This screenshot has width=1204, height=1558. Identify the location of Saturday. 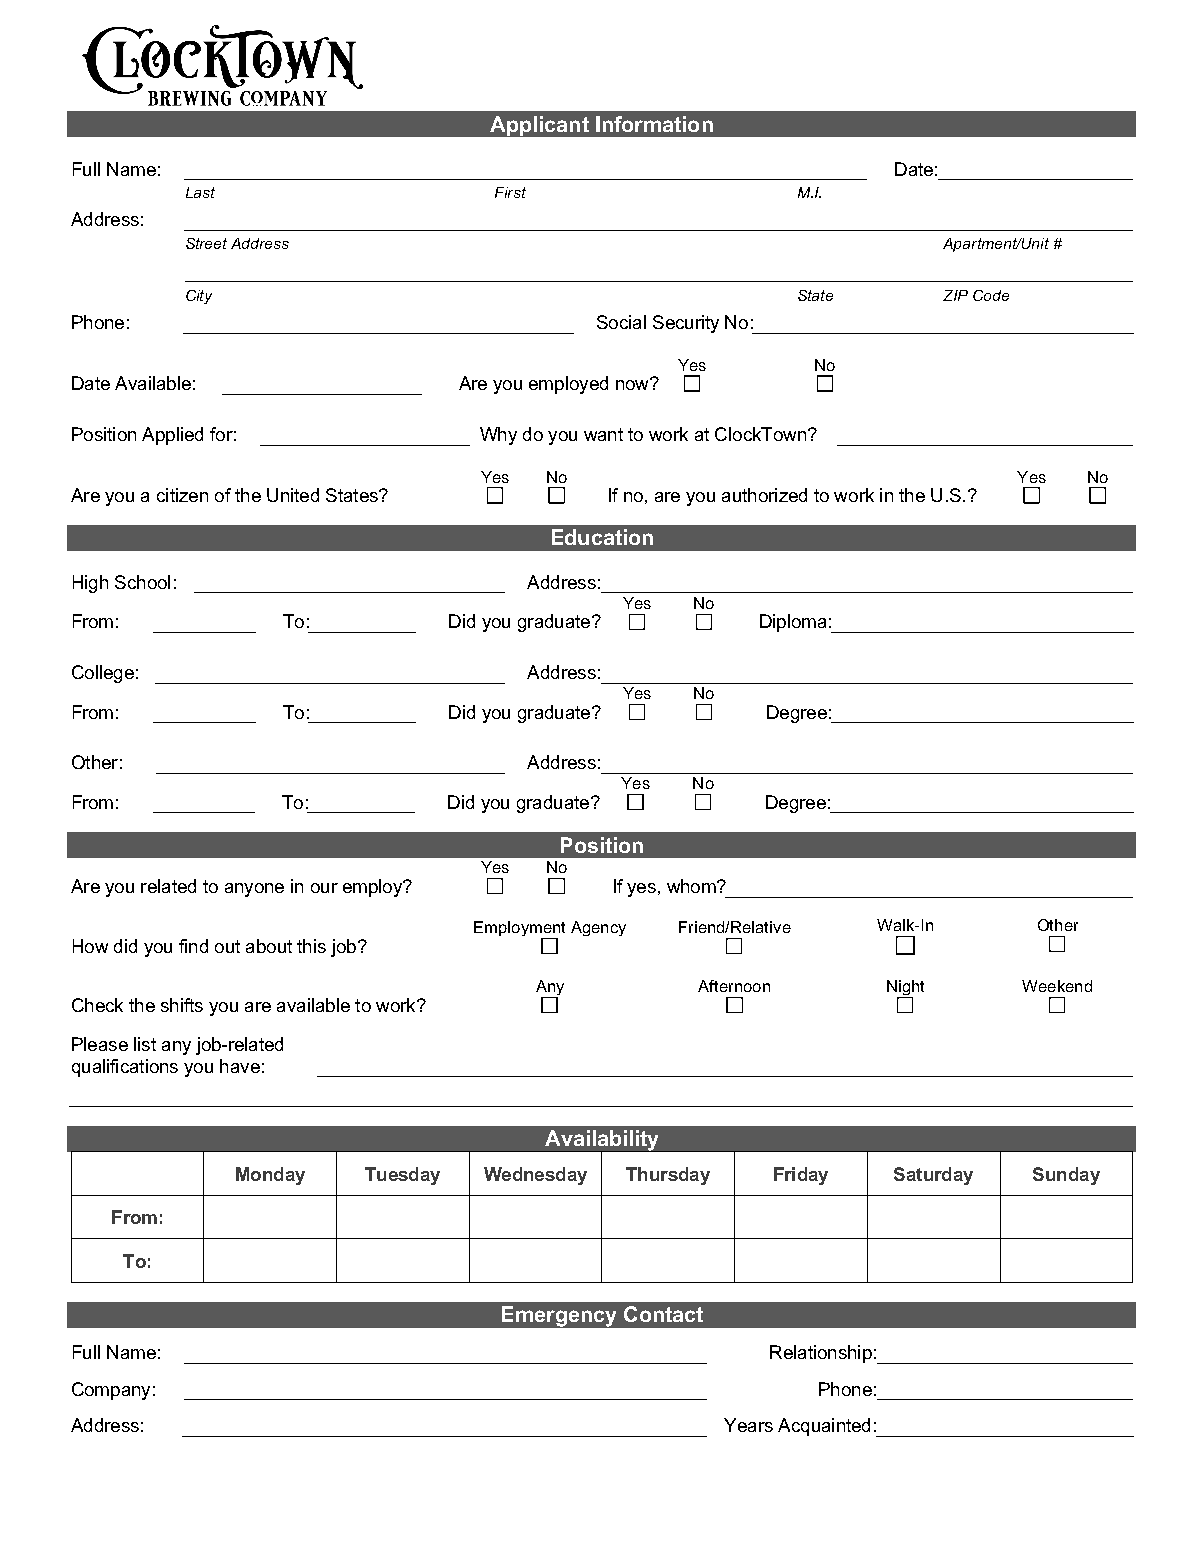
(933, 1176).
